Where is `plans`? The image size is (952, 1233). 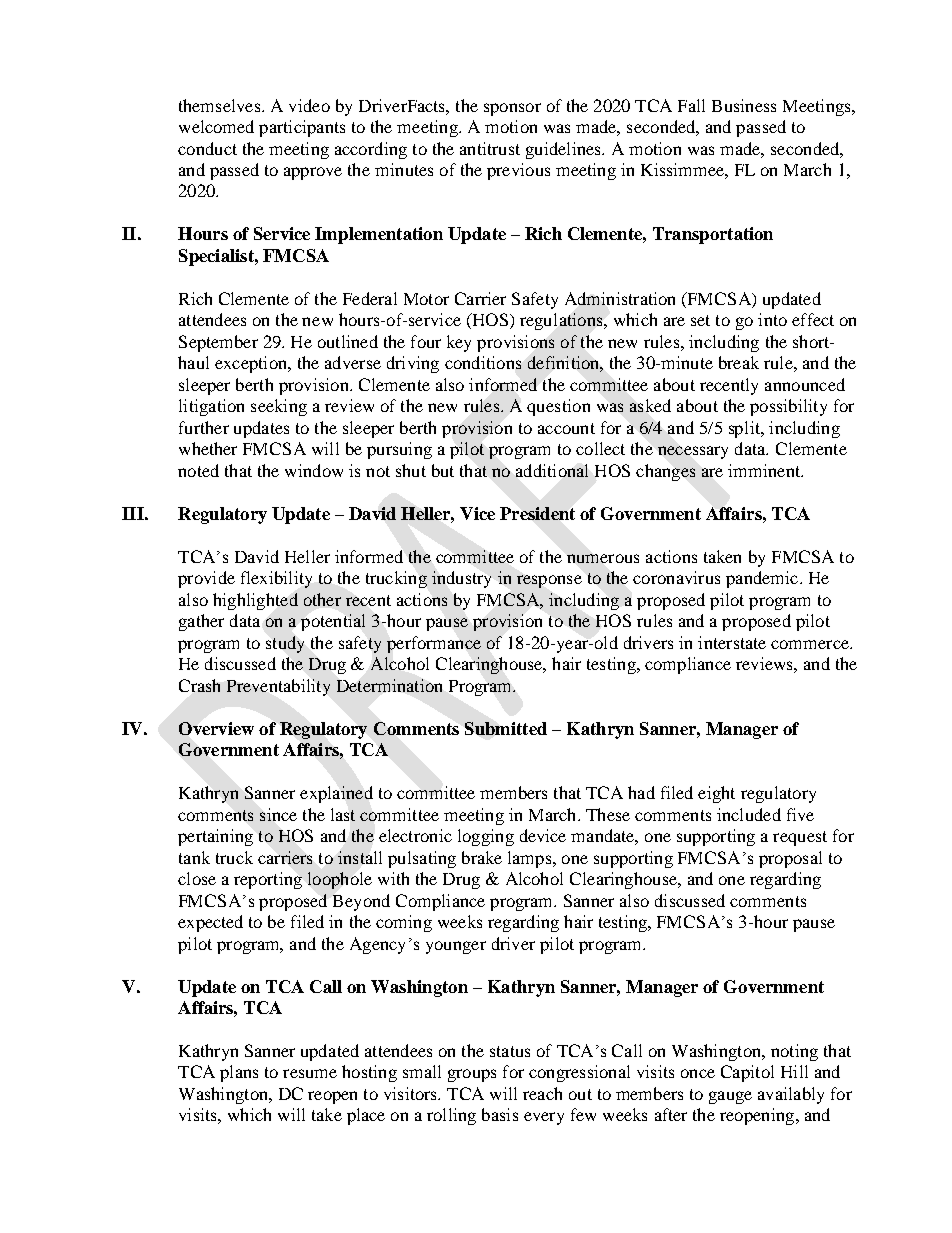
plans is located at coordinates (239, 1073).
